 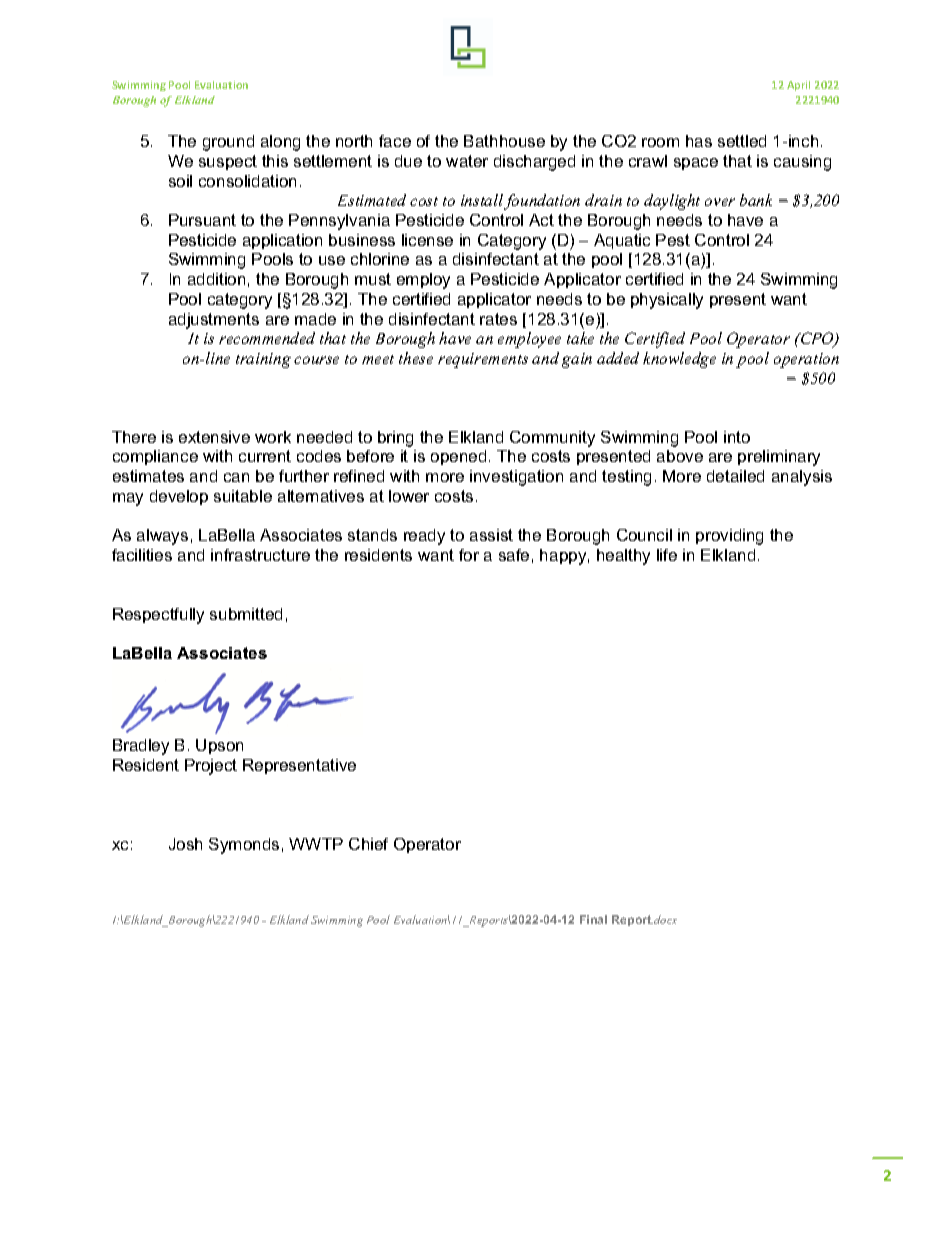 What do you see at coordinates (514, 555) in the image?
I see `safe` at bounding box center [514, 555].
